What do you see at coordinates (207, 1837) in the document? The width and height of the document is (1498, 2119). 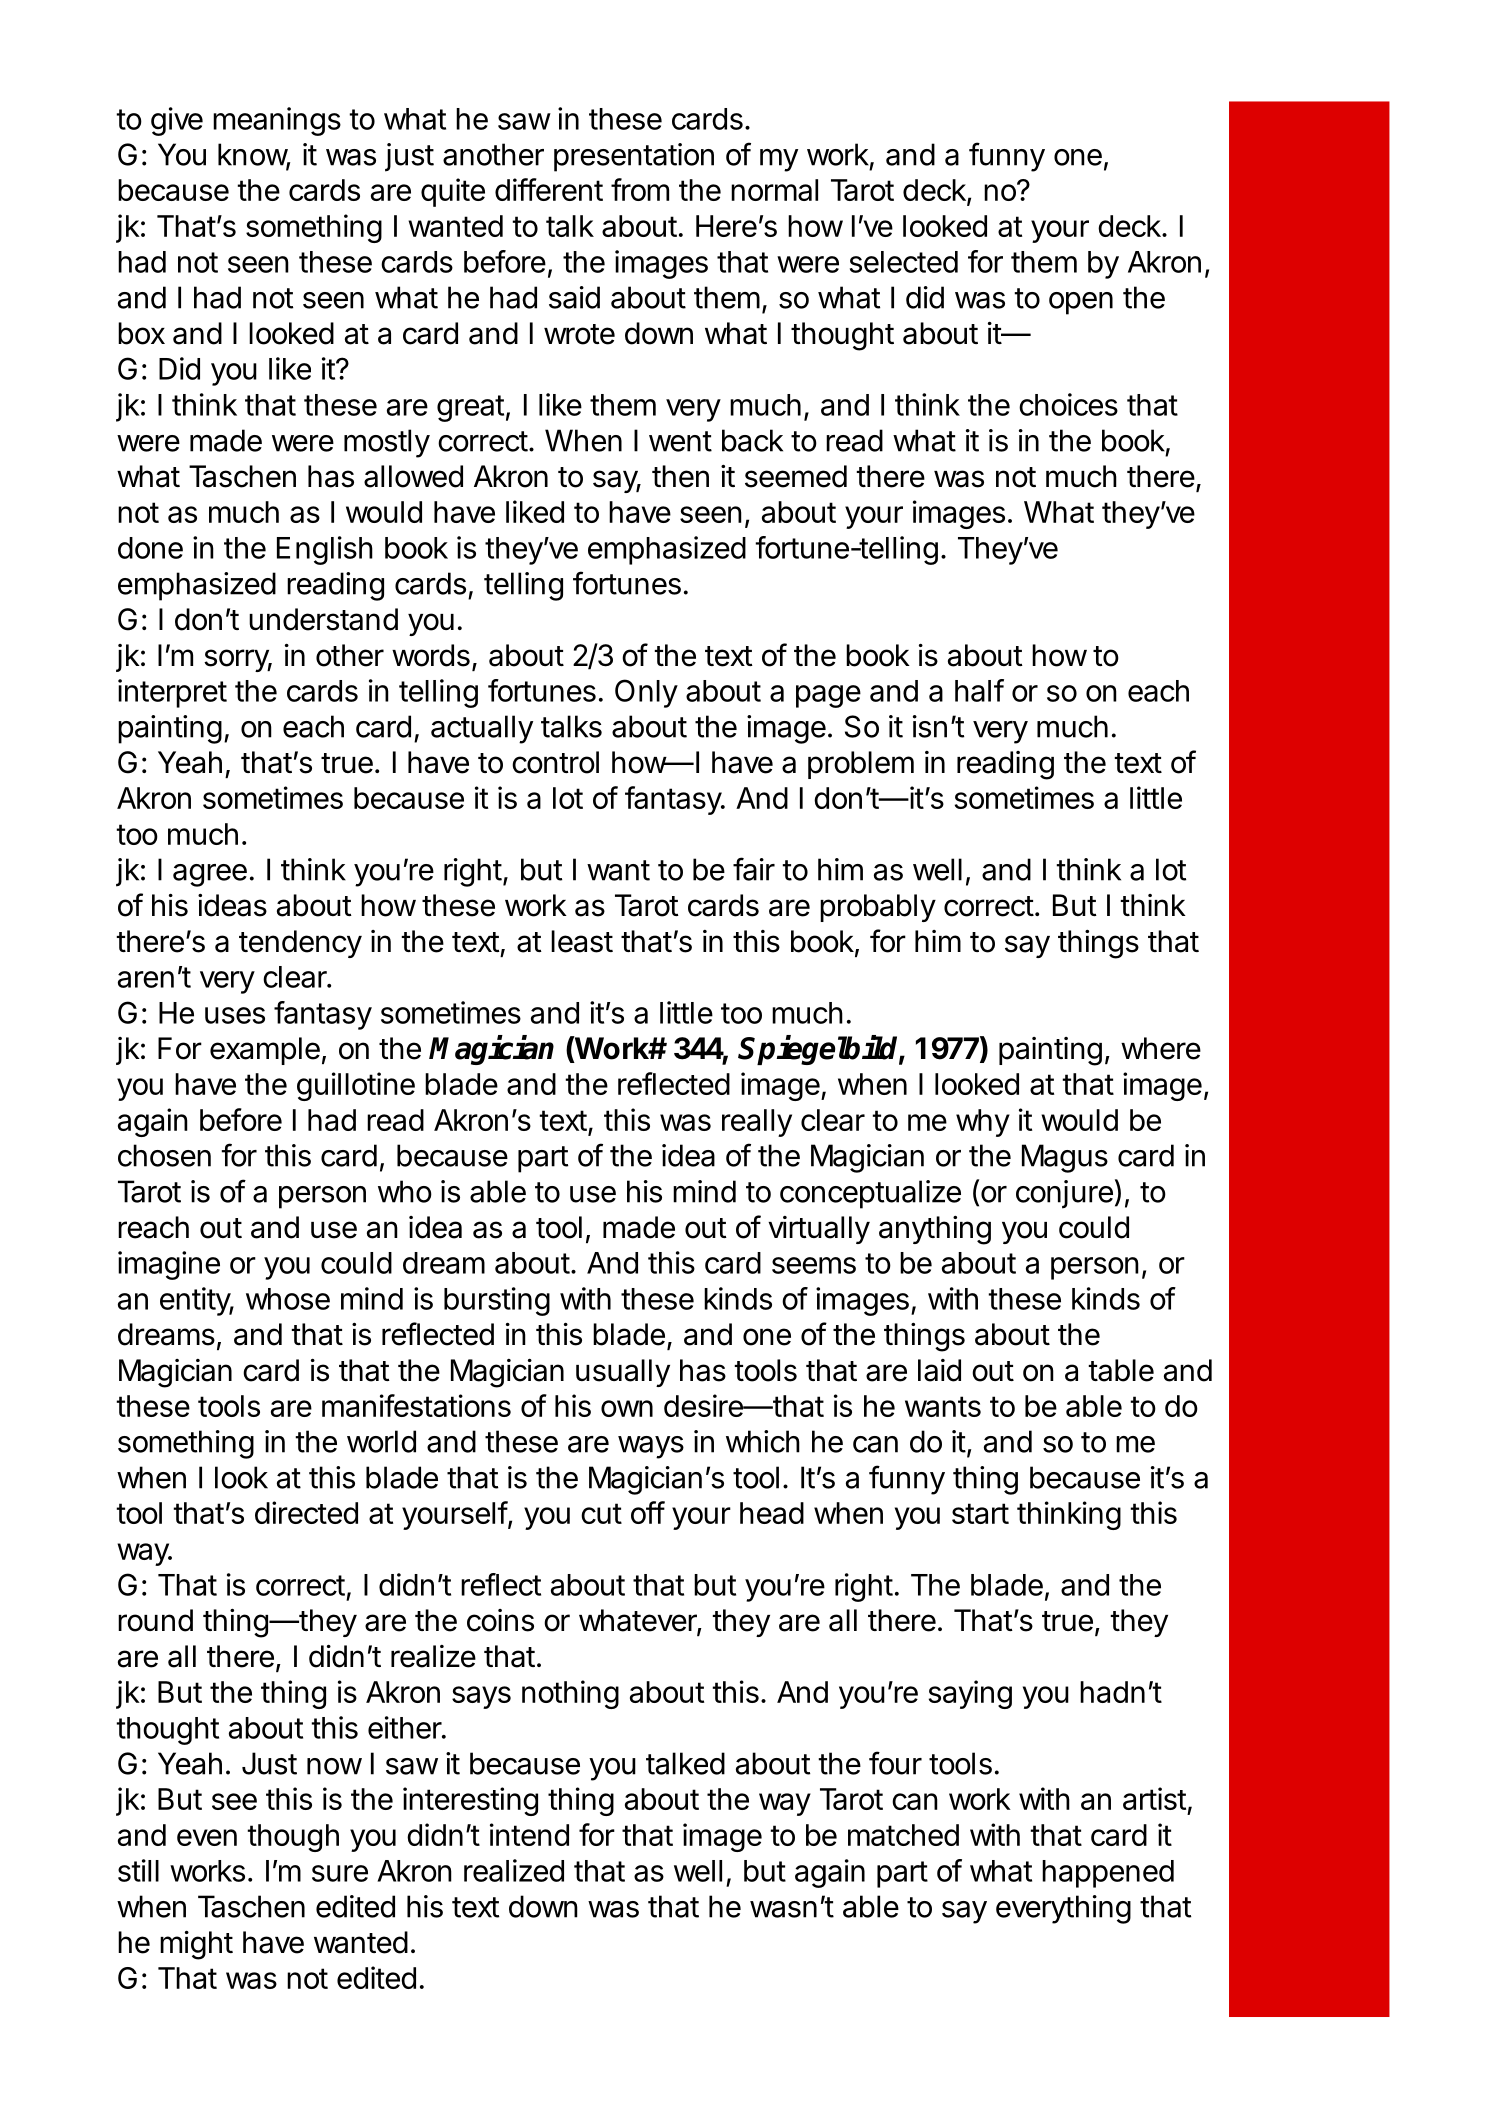 I see `even` at bounding box center [207, 1837].
